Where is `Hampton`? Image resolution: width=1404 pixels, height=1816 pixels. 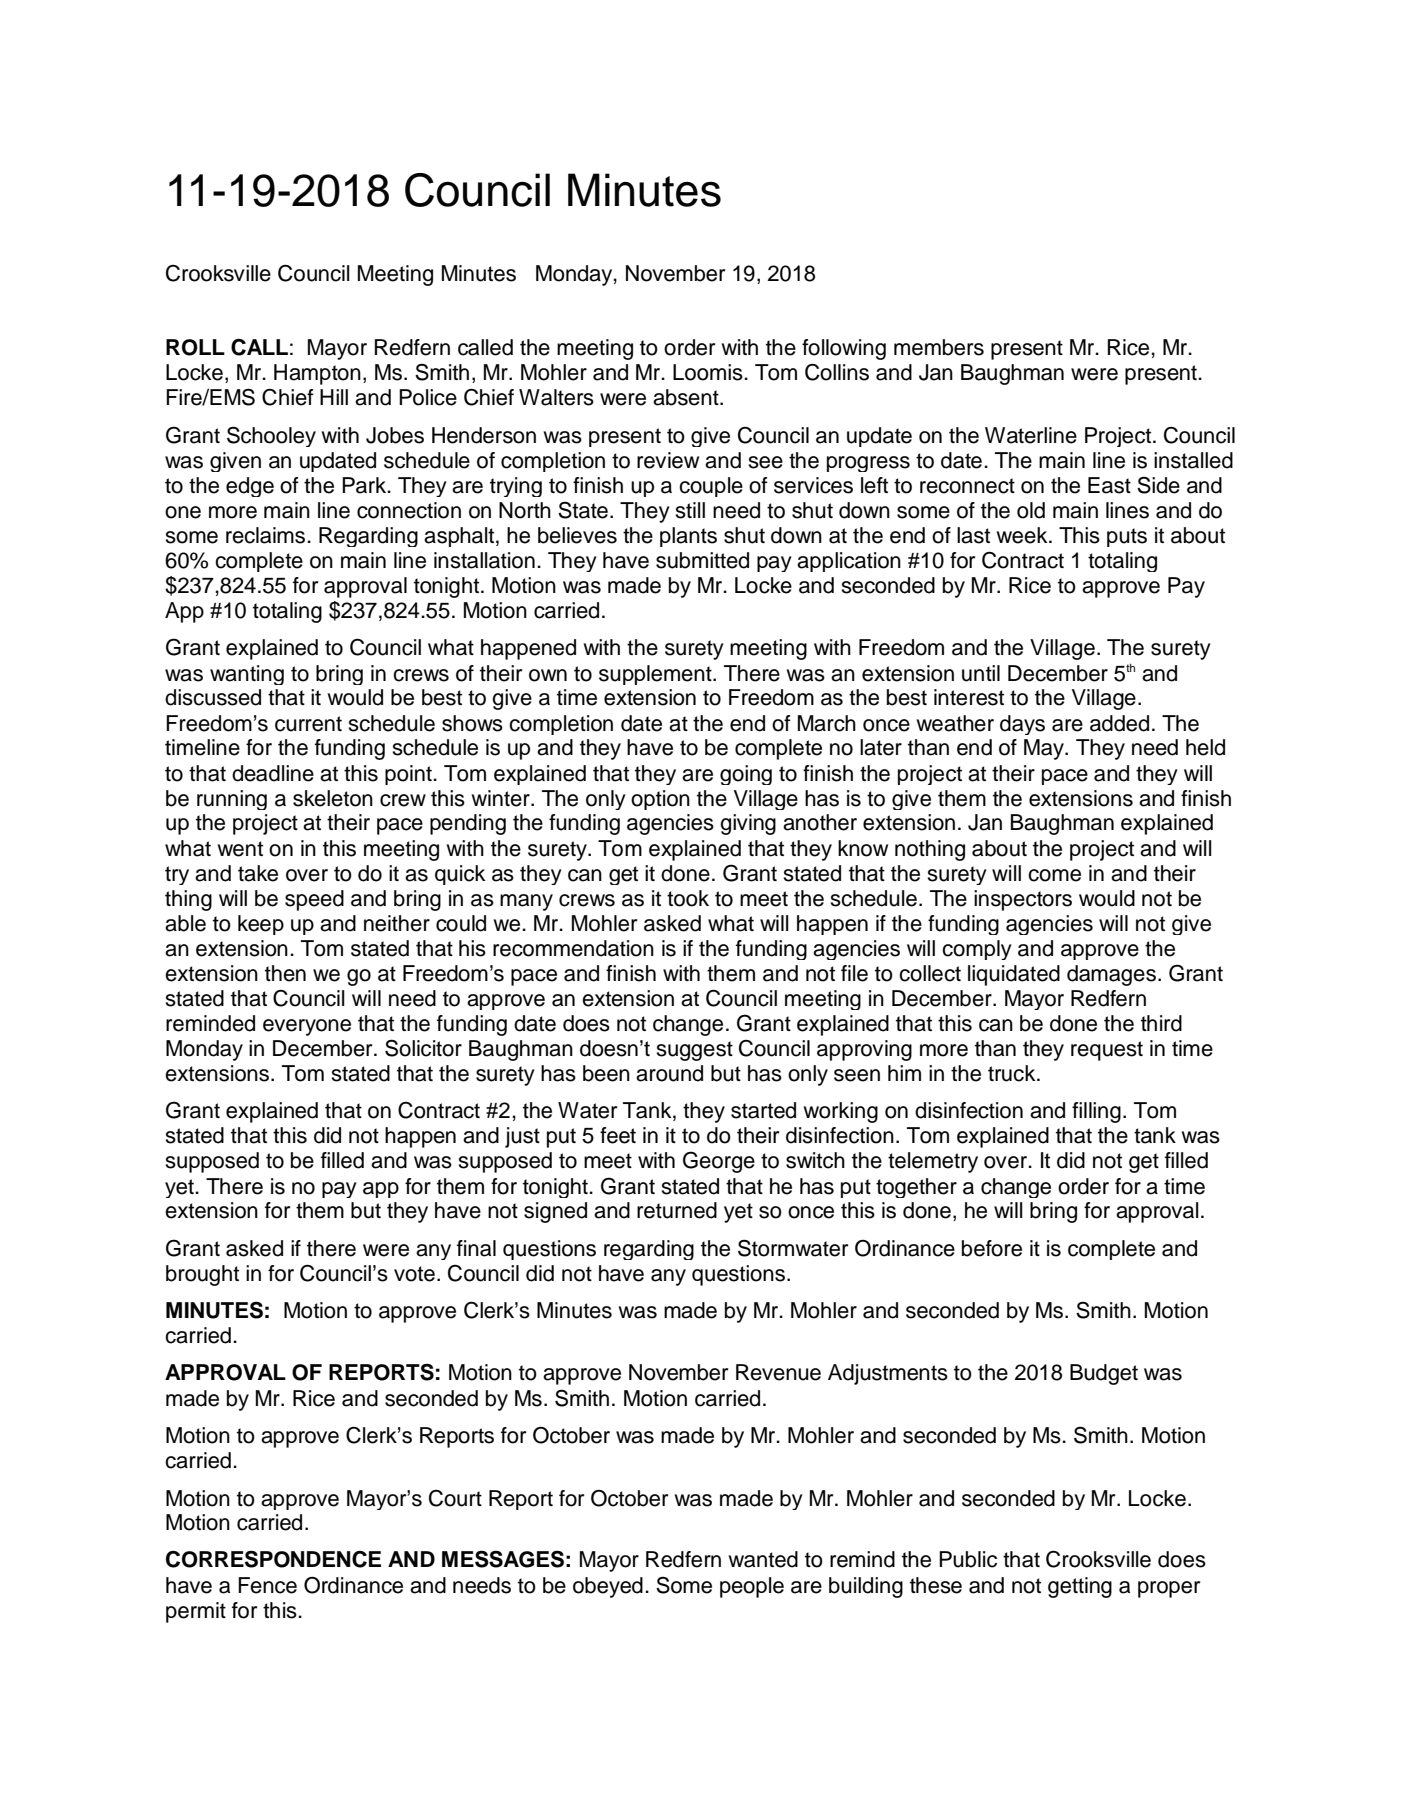 Hampton is located at coordinates (317, 374).
